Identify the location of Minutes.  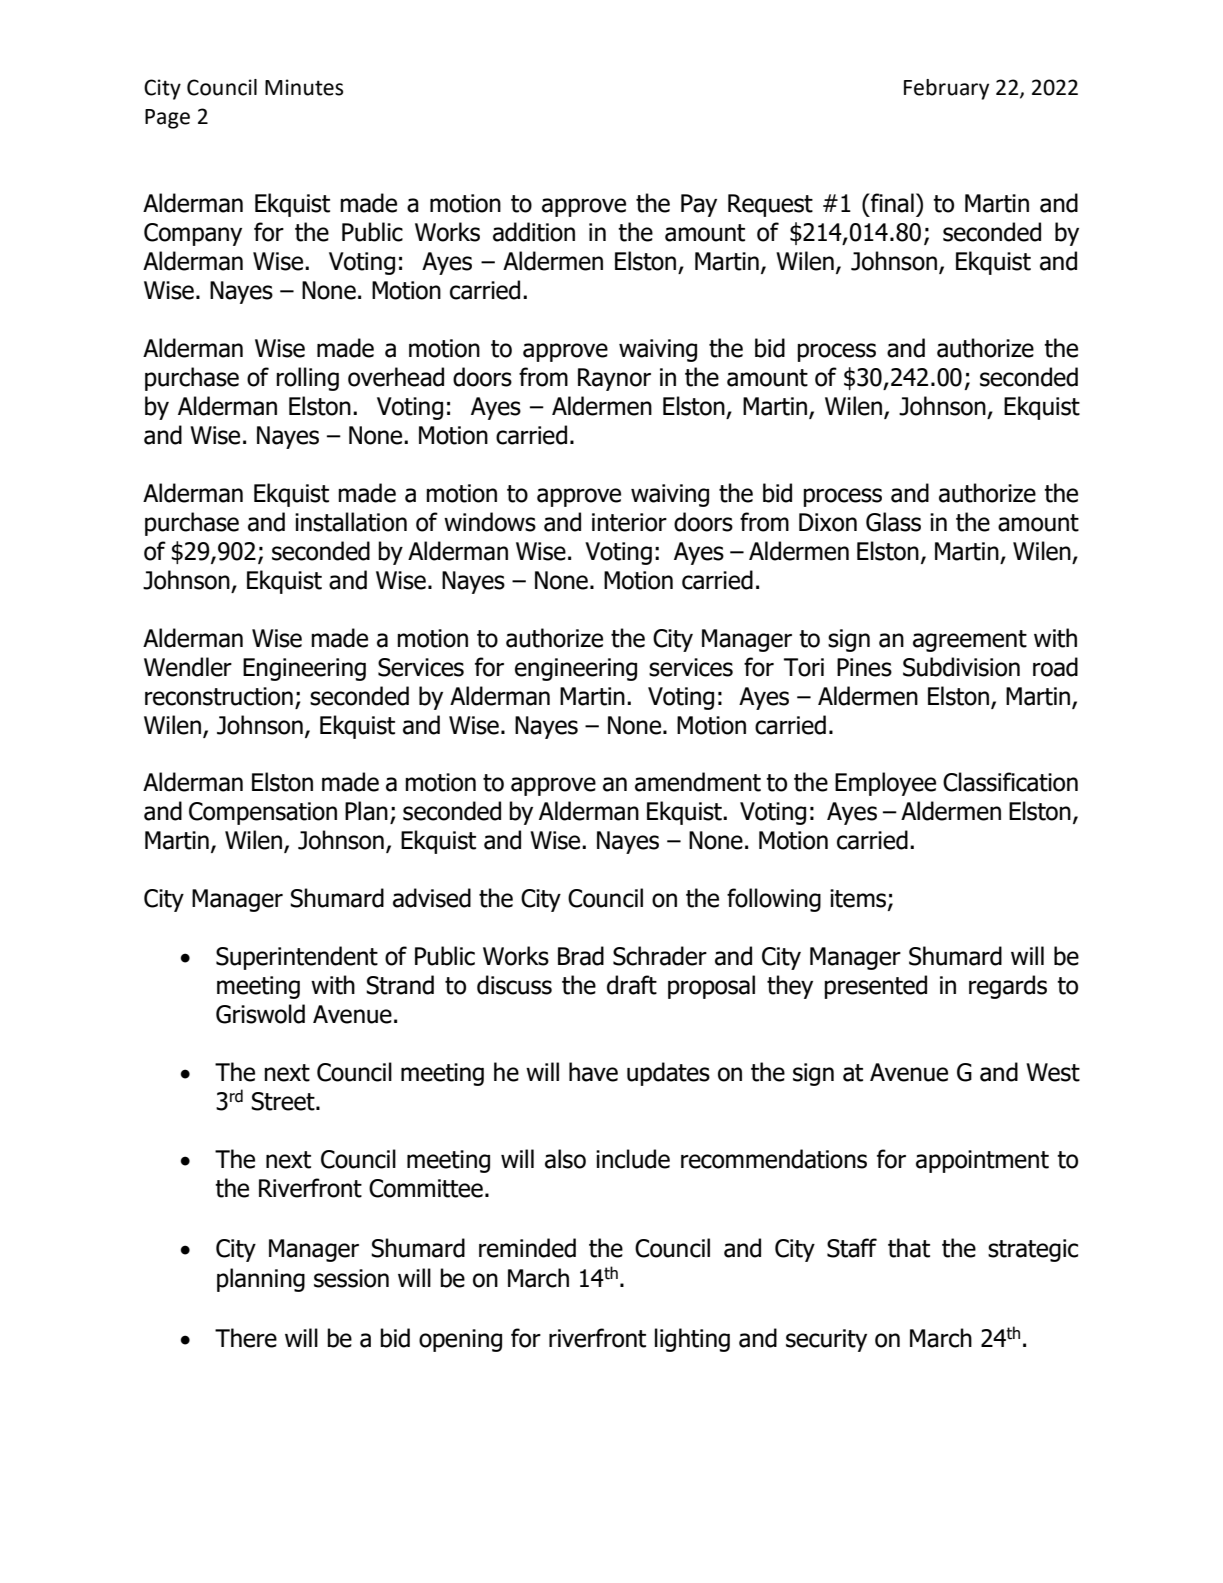
(304, 87).
